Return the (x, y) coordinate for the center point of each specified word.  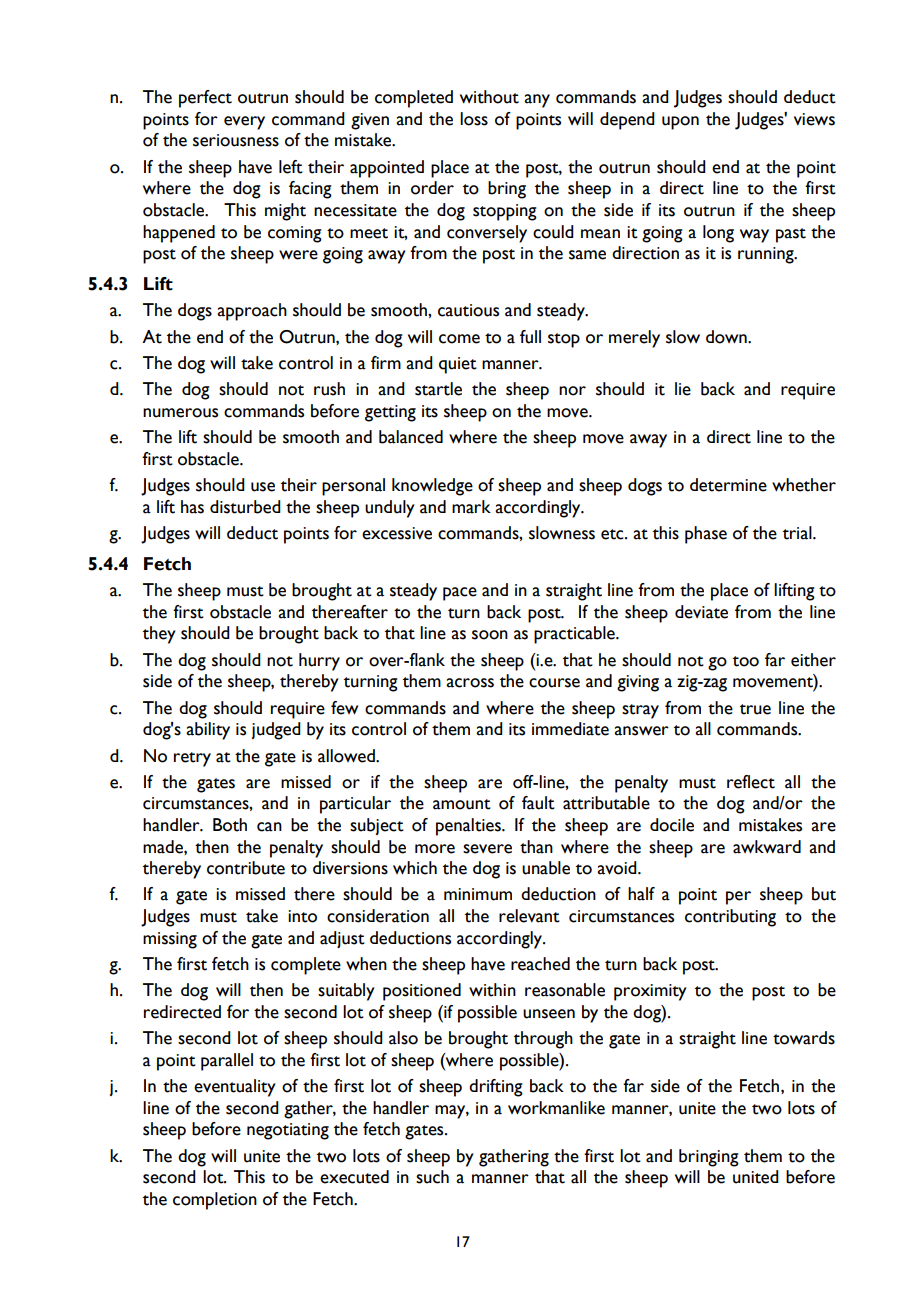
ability (208, 731)
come (459, 339)
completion (215, 1201)
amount (462, 804)
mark (471, 507)
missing (170, 940)
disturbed (245, 507)
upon (680, 123)
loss (474, 119)
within (492, 990)
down (727, 337)
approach (252, 312)
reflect (751, 782)
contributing (730, 918)
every (244, 123)
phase (706, 535)
